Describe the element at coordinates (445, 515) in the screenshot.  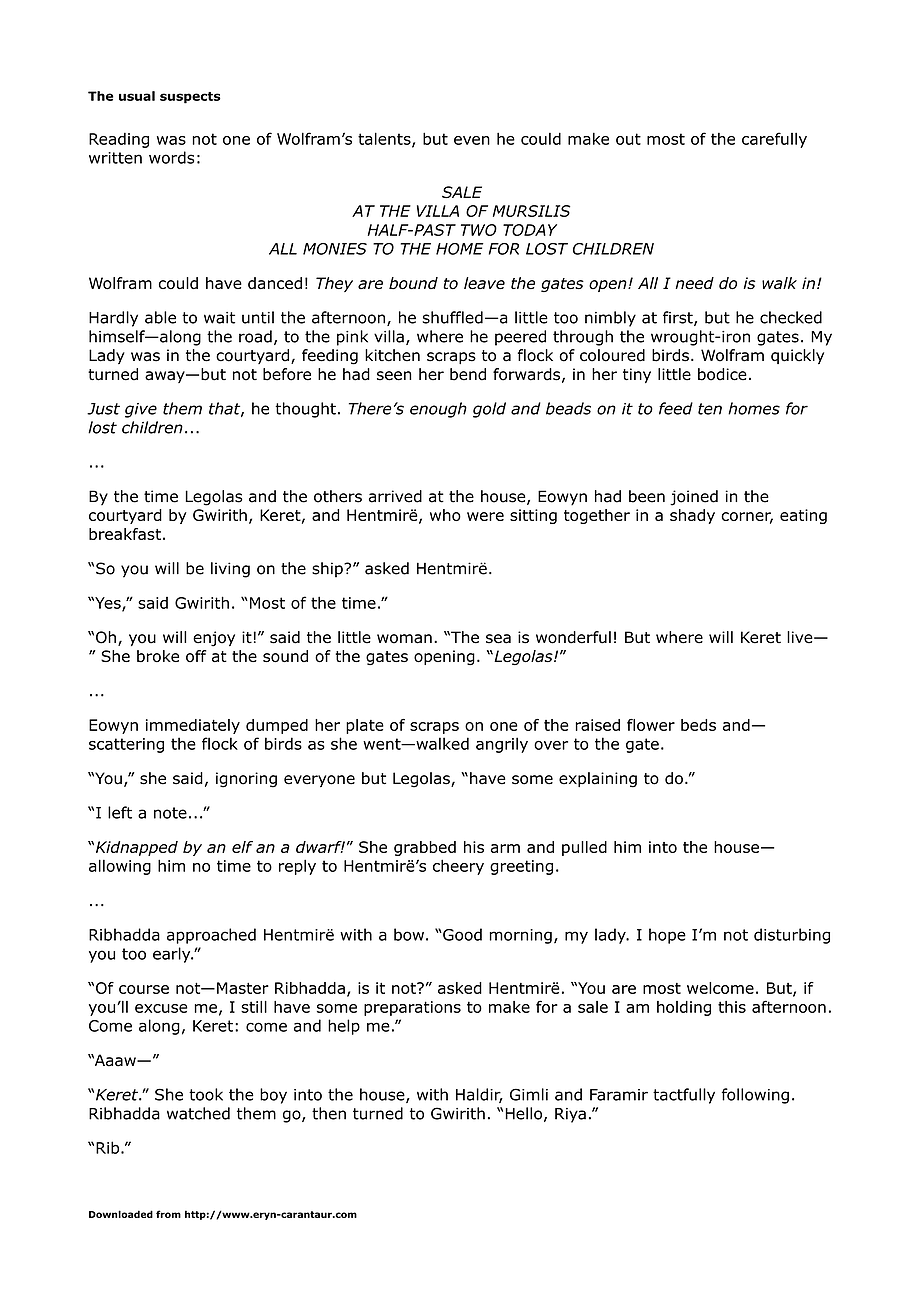
I see `who` at that location.
